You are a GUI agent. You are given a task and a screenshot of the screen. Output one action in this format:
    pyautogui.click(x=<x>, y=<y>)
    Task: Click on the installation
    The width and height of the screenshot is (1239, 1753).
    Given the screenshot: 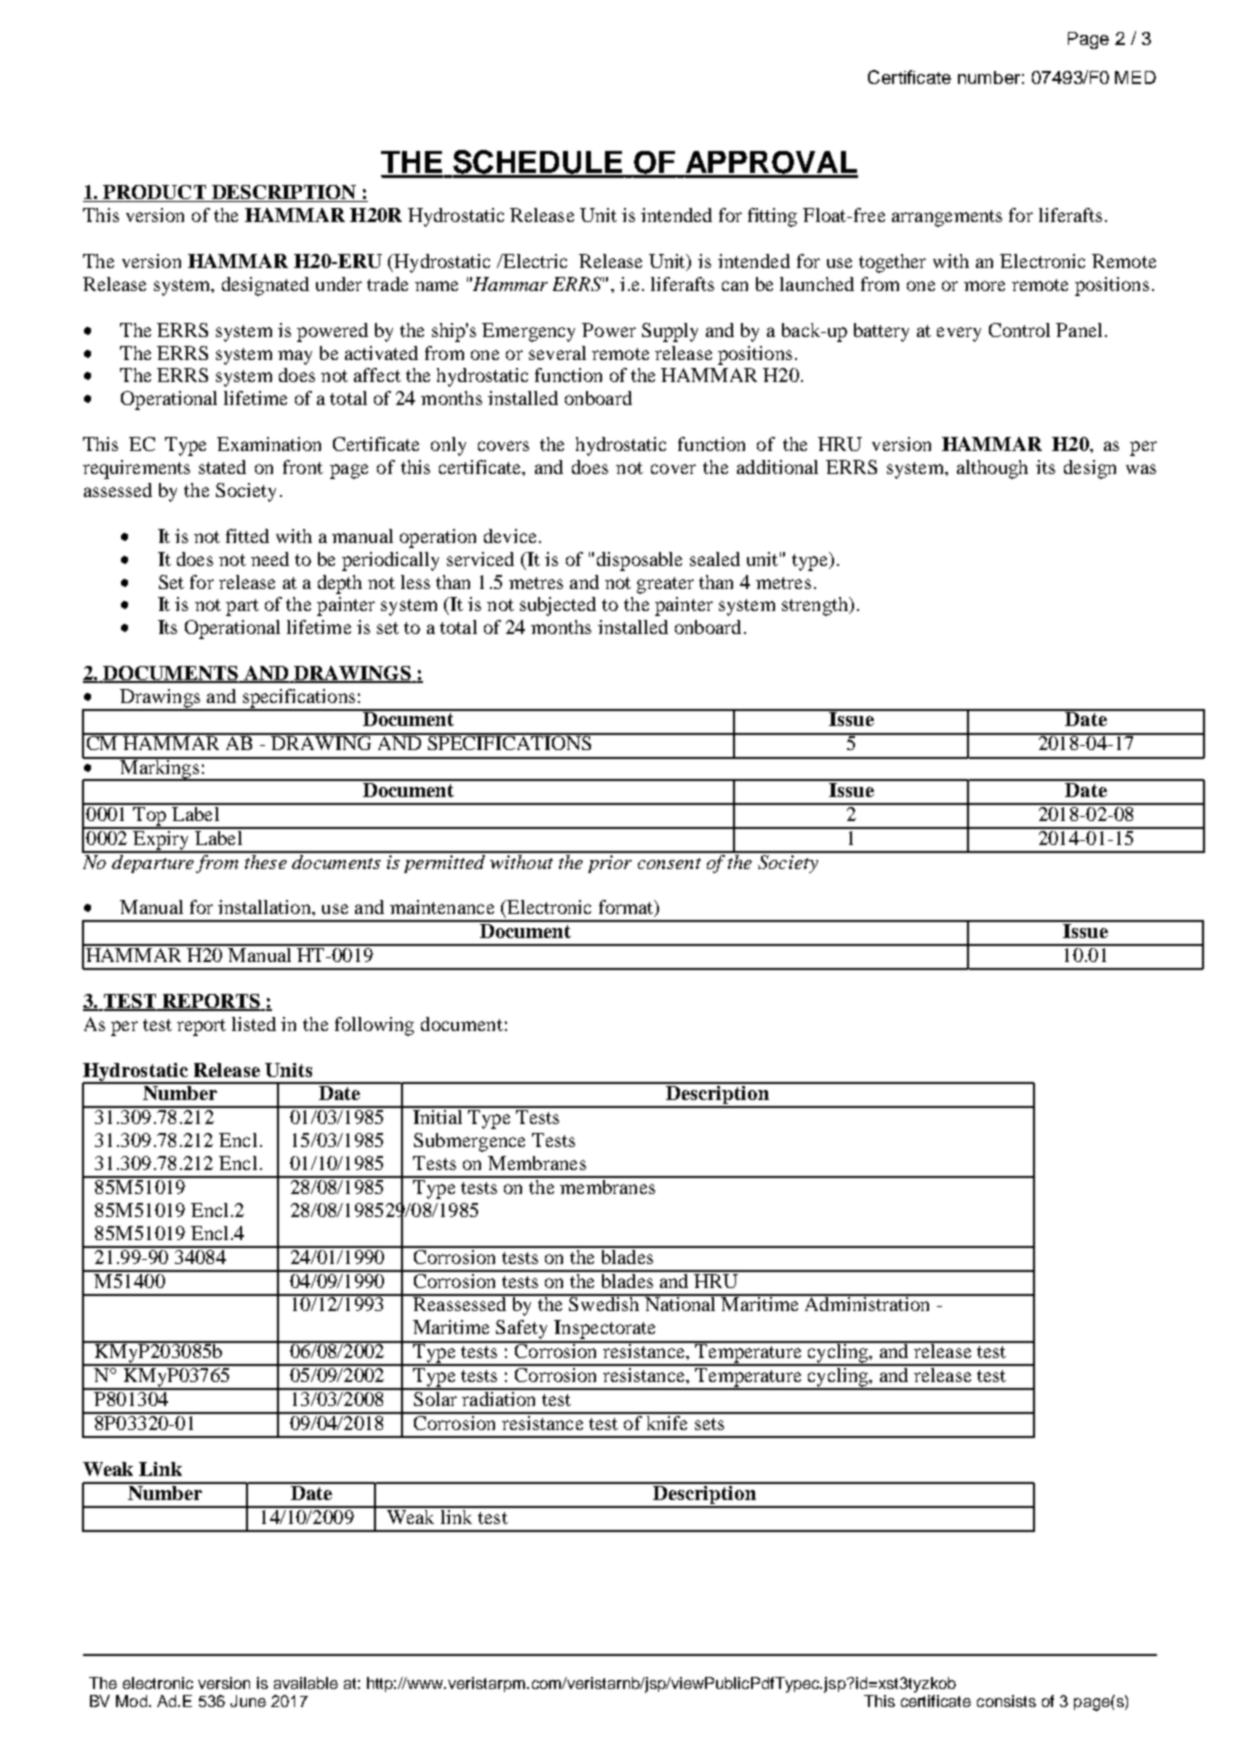 What is the action you would take?
    pyautogui.click(x=265, y=907)
